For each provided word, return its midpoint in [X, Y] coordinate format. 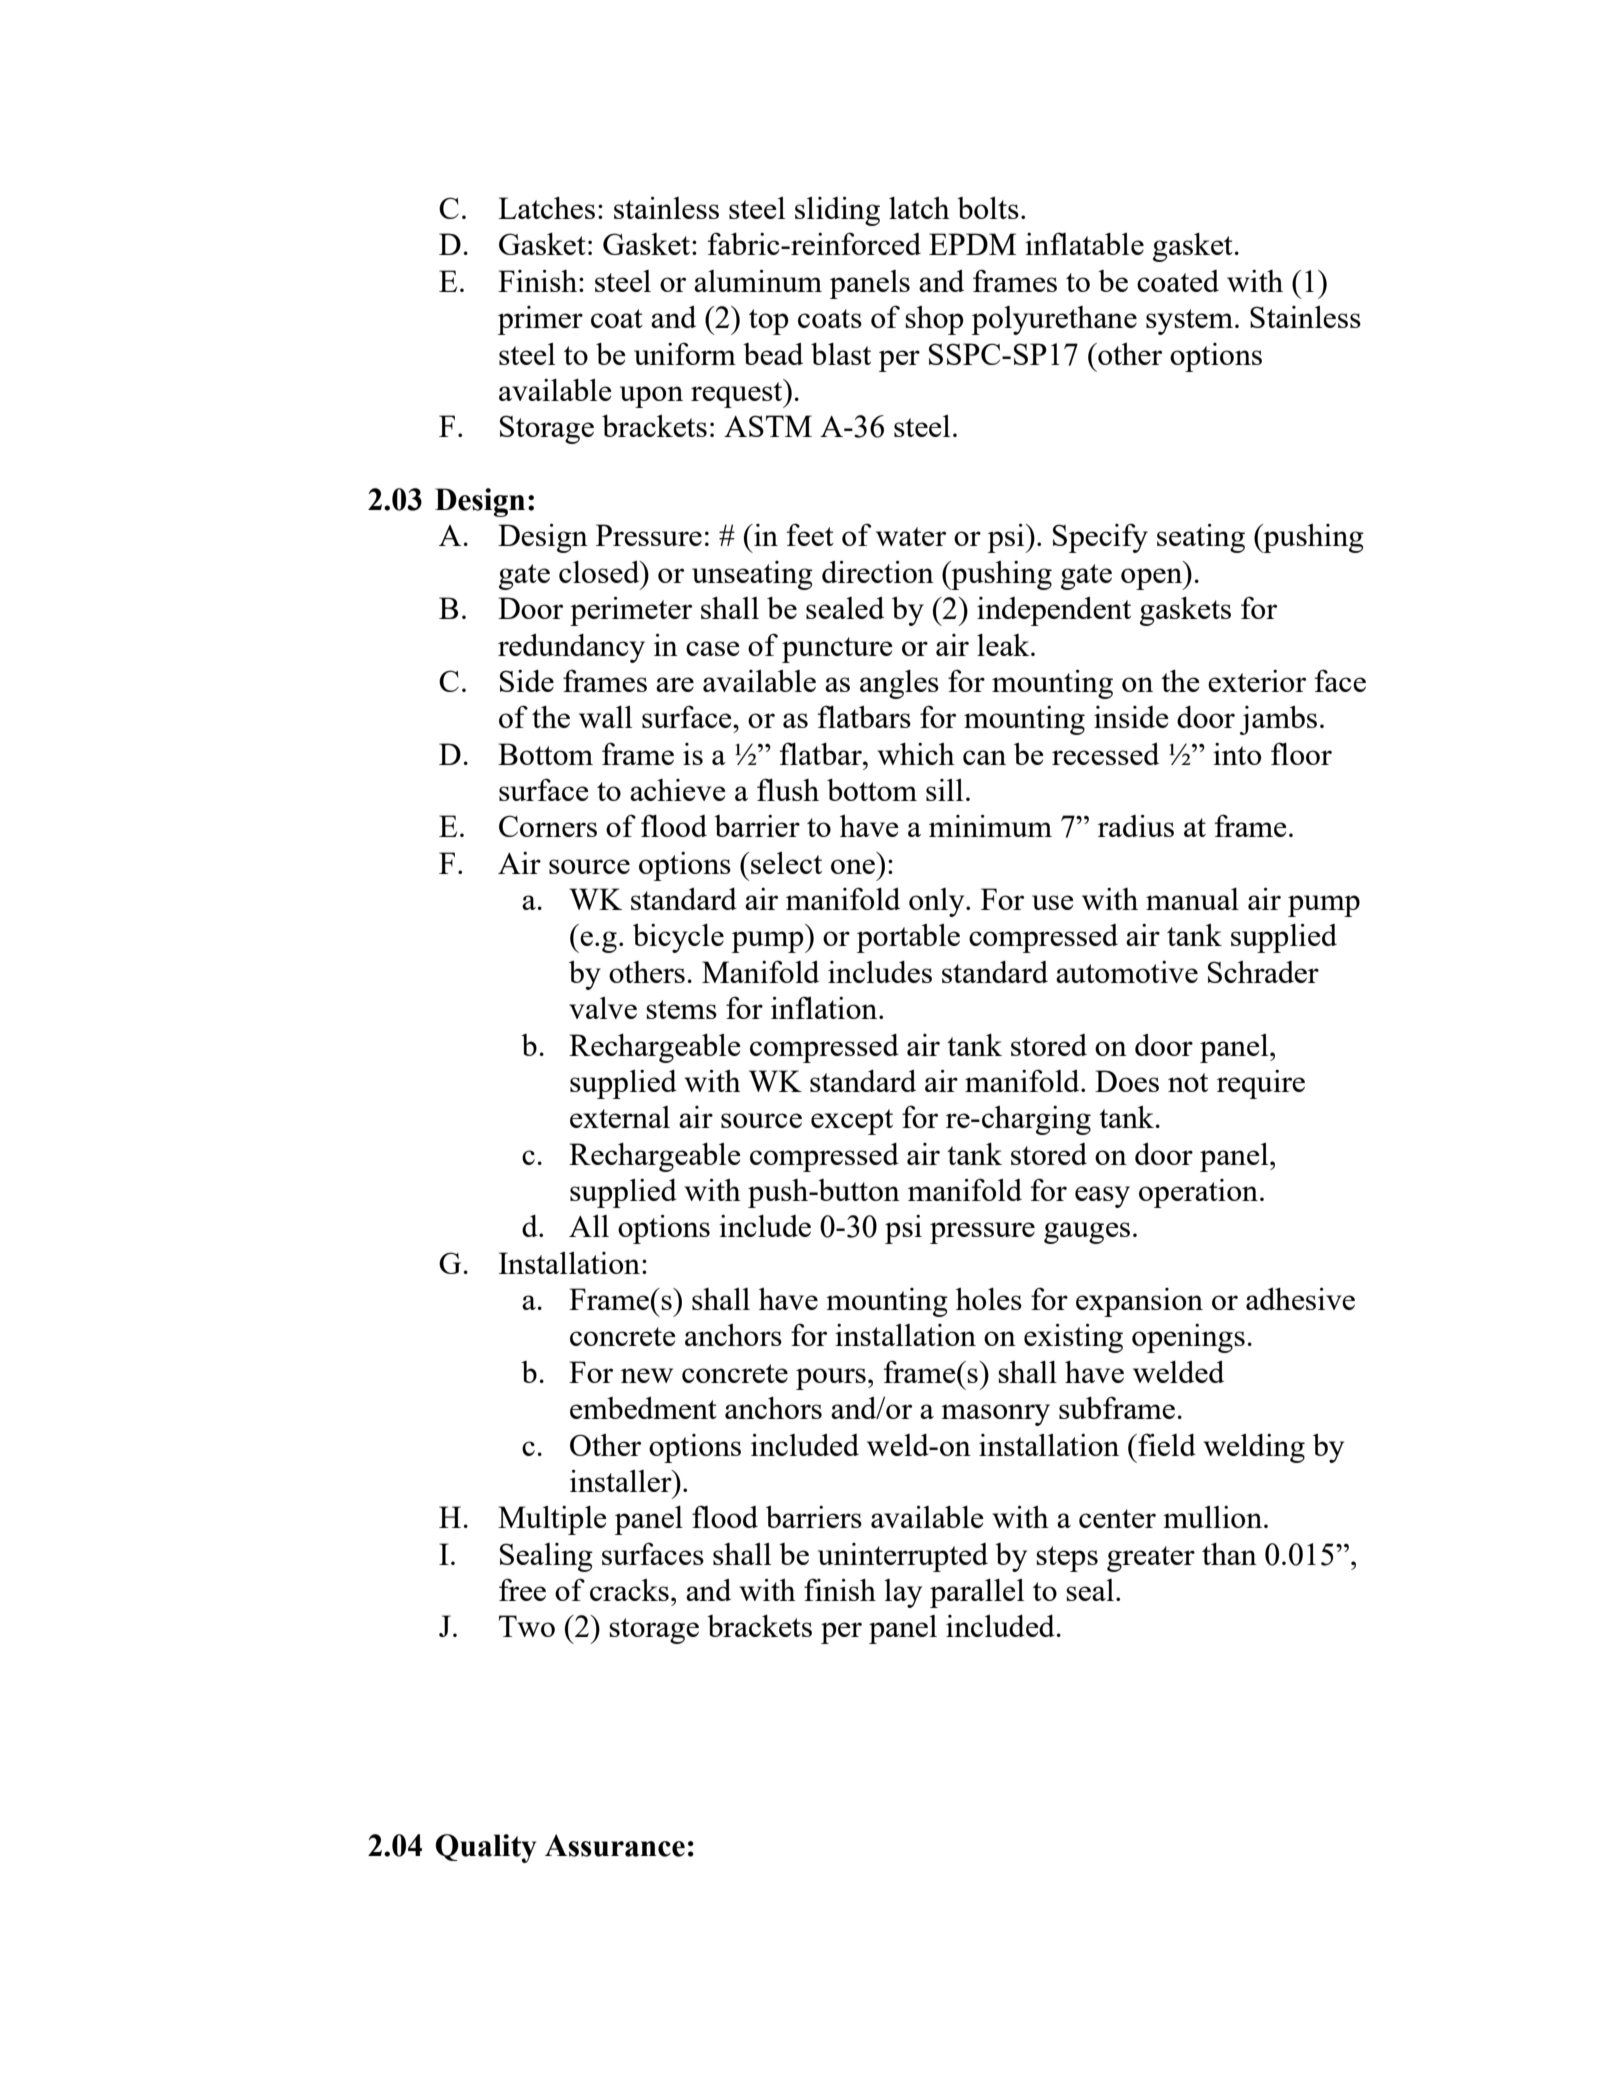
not [1188, 1082]
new [647, 1375]
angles [899, 684]
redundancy [571, 648]
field [1166, 1444]
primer [540, 320]
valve [603, 1008]
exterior [1257, 681]
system [1189, 322]
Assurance [615, 1845]
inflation [825, 1007]
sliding [837, 211]
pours [831, 1379]
